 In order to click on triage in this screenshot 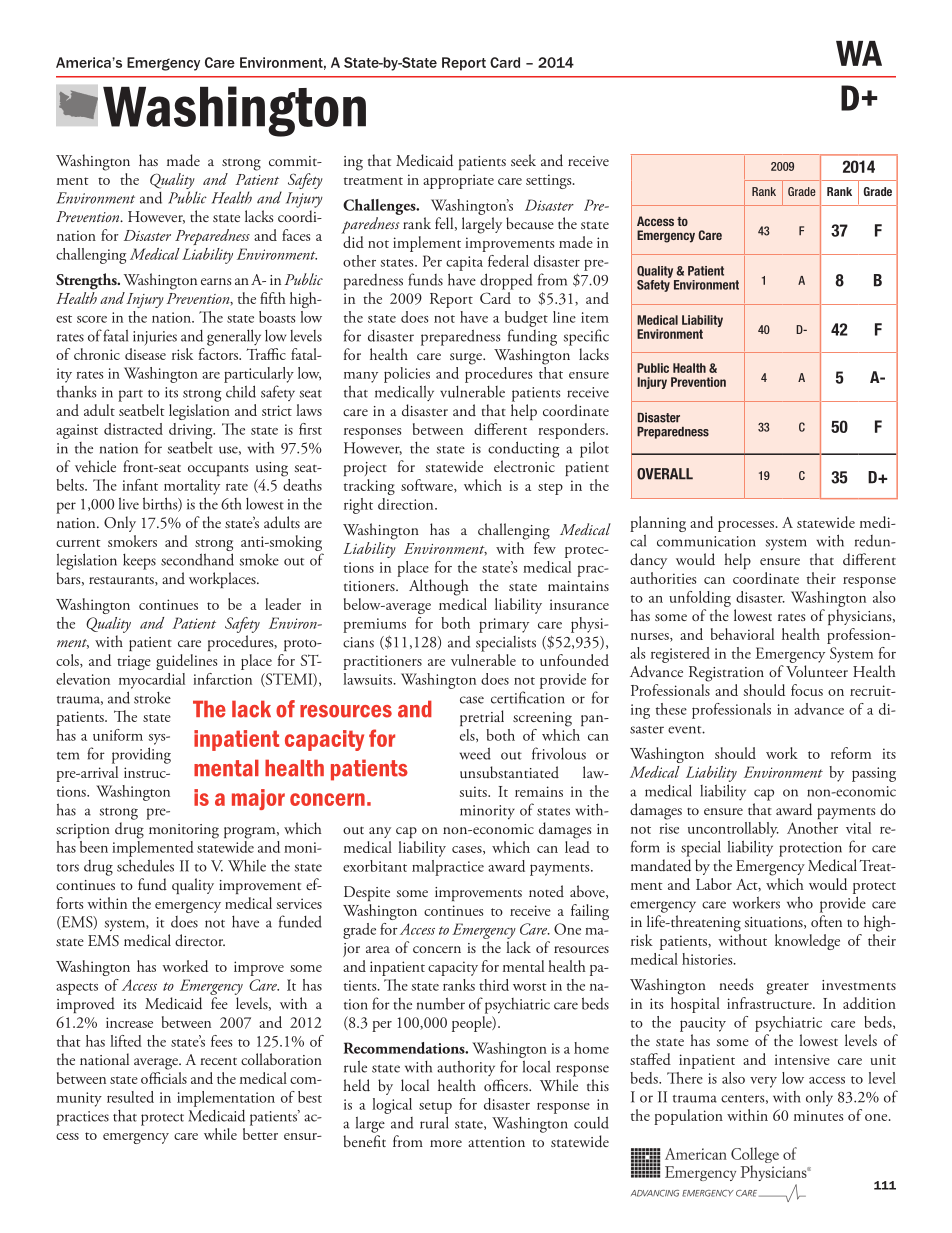, I will do `click(134, 662)`.
